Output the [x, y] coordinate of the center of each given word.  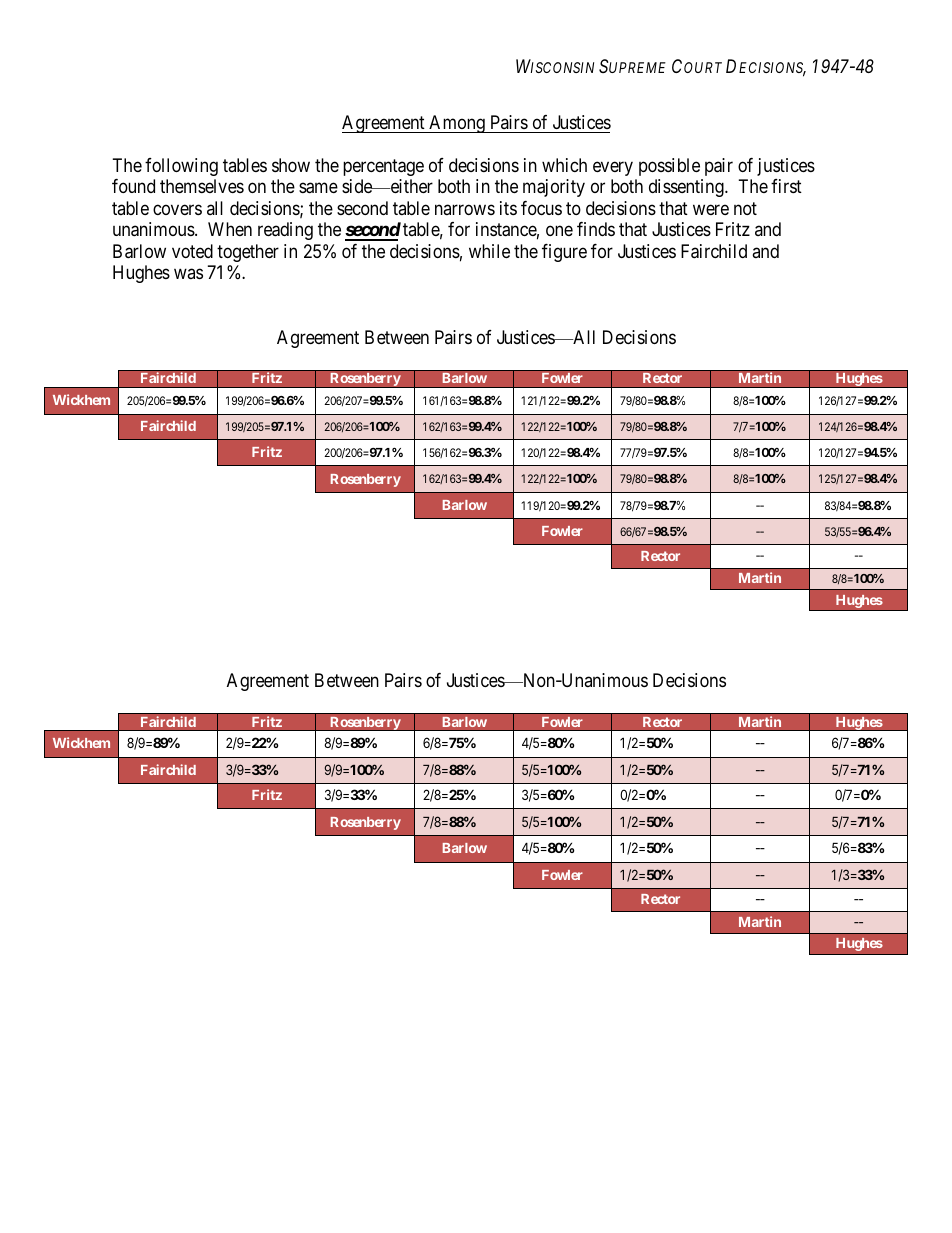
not [745, 208]
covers [177, 209]
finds [596, 229]
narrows [465, 209]
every [613, 168]
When [230, 229]
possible [669, 167]
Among [457, 124]
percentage [383, 167]
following [181, 167]
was [188, 274]
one [559, 231]
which [564, 165]
